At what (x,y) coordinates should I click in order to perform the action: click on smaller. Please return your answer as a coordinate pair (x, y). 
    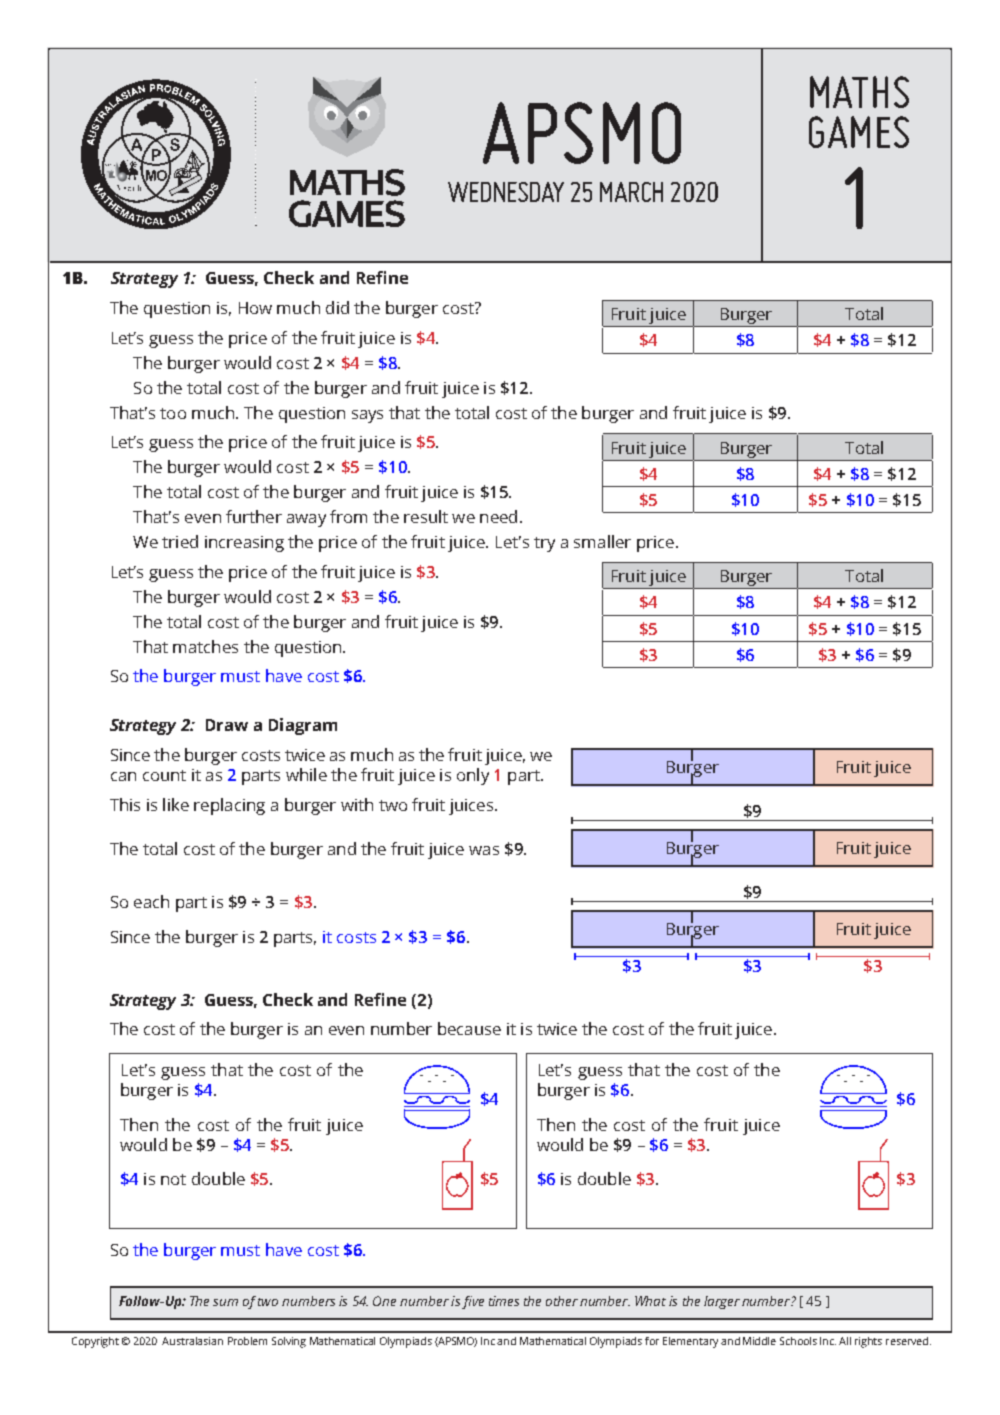
    Looking at the image, I should click on (602, 541).
